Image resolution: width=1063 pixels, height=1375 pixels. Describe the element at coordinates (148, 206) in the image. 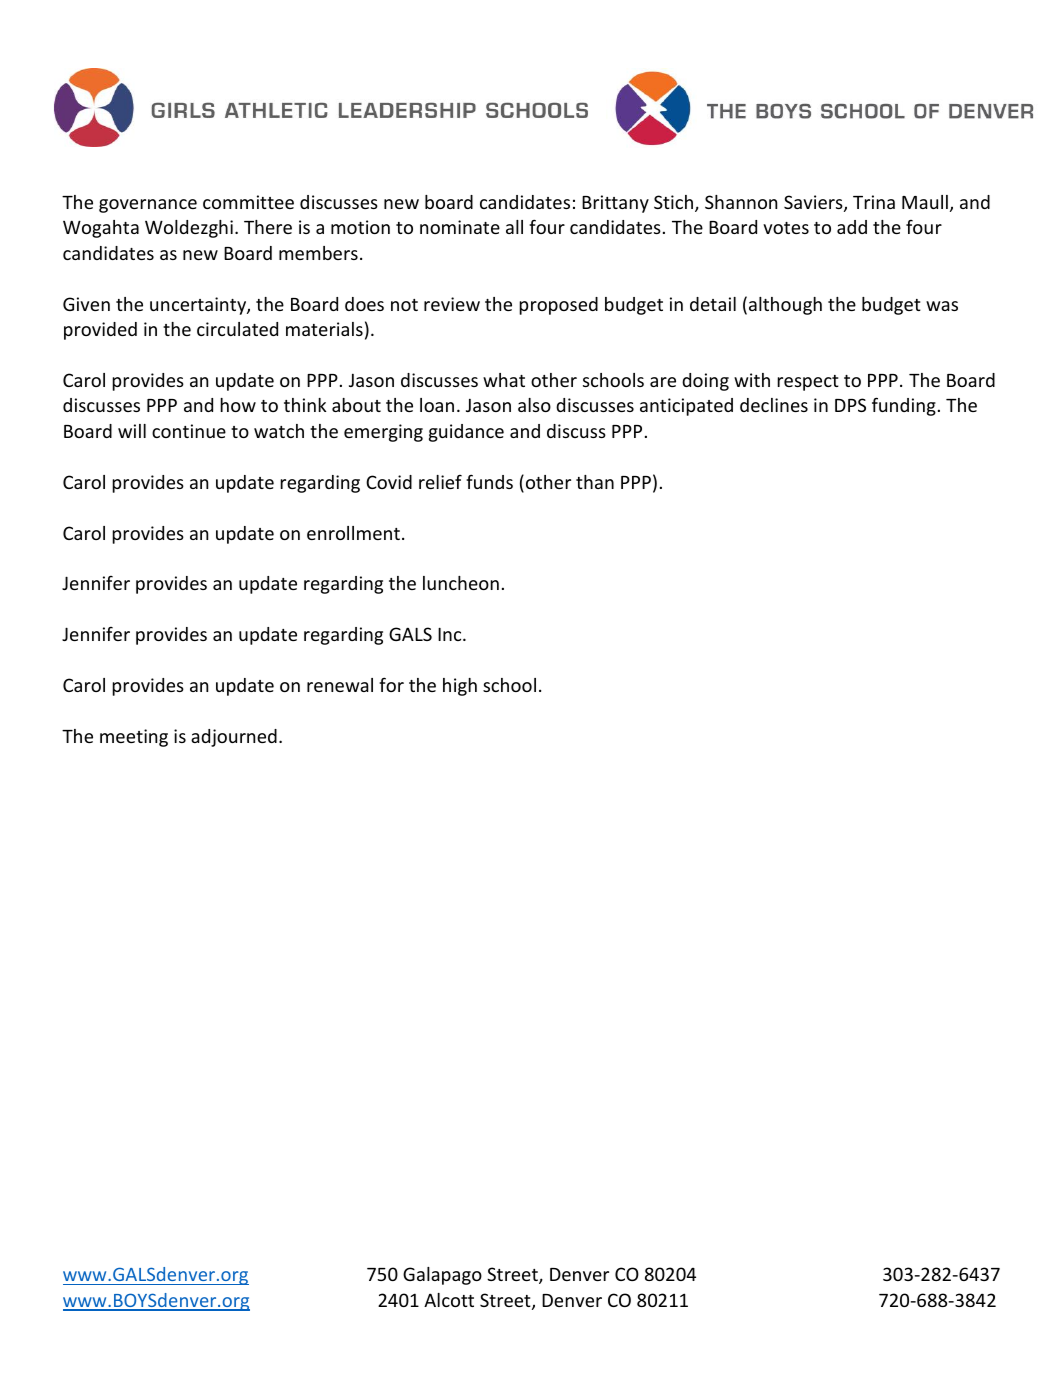

I see `governance` at that location.
